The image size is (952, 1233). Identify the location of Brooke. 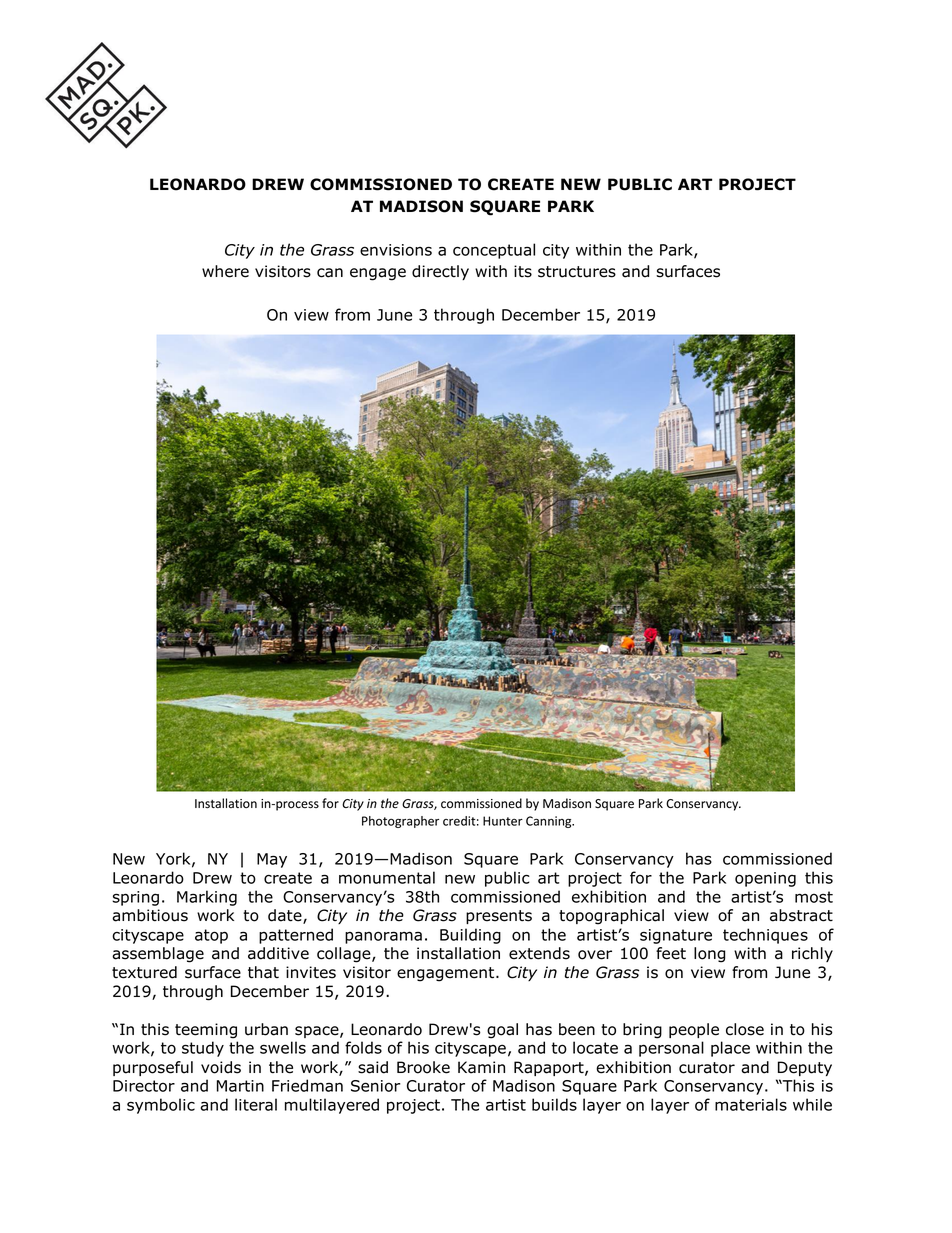
(423, 1067).
